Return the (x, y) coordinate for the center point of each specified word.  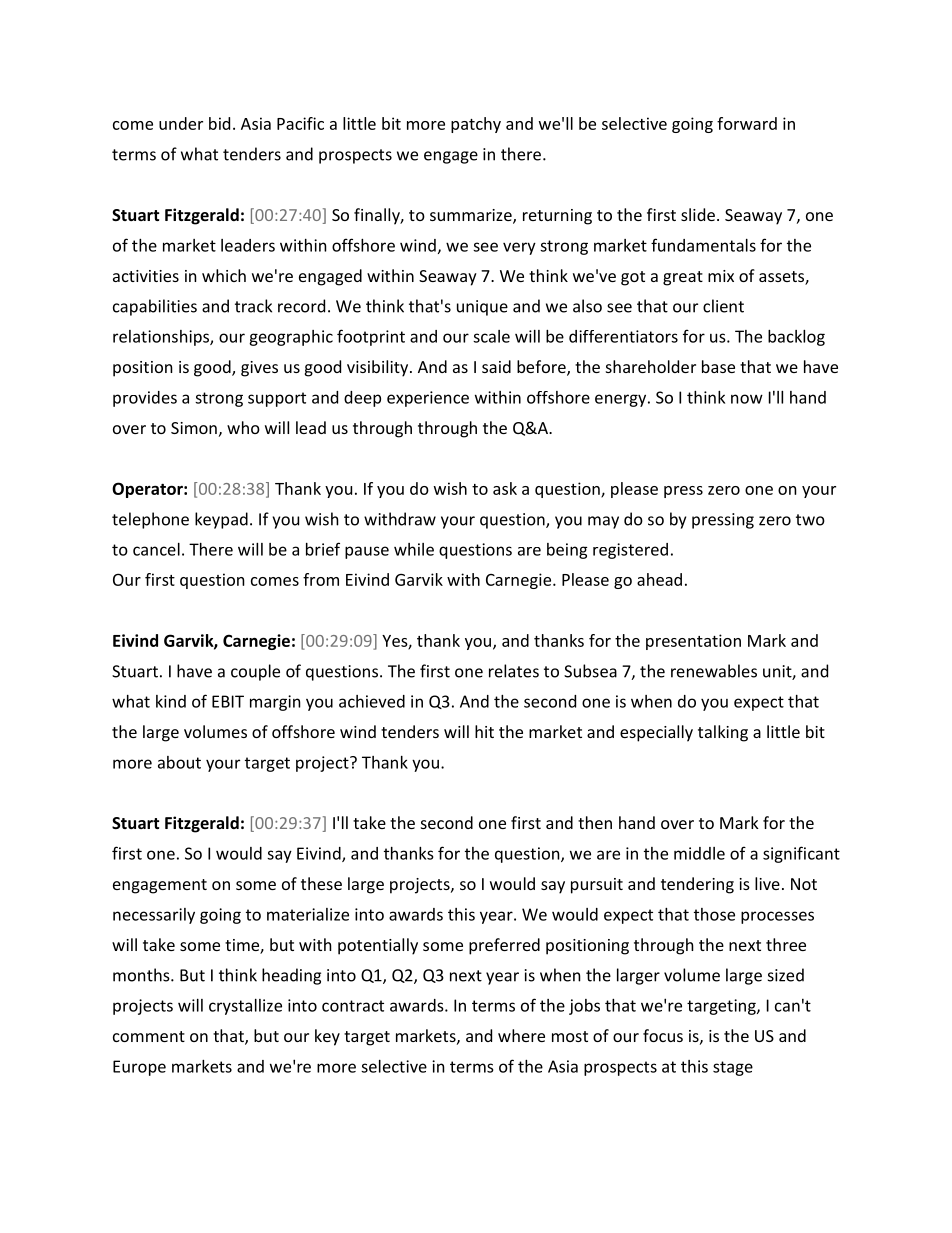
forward (747, 123)
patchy (476, 125)
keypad (221, 520)
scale (491, 336)
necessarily (154, 916)
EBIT (228, 701)
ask (505, 488)
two (810, 520)
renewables (714, 671)
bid (219, 123)
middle (699, 853)
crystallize (245, 1007)
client (723, 306)
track (253, 306)
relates (514, 671)
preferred (504, 946)
